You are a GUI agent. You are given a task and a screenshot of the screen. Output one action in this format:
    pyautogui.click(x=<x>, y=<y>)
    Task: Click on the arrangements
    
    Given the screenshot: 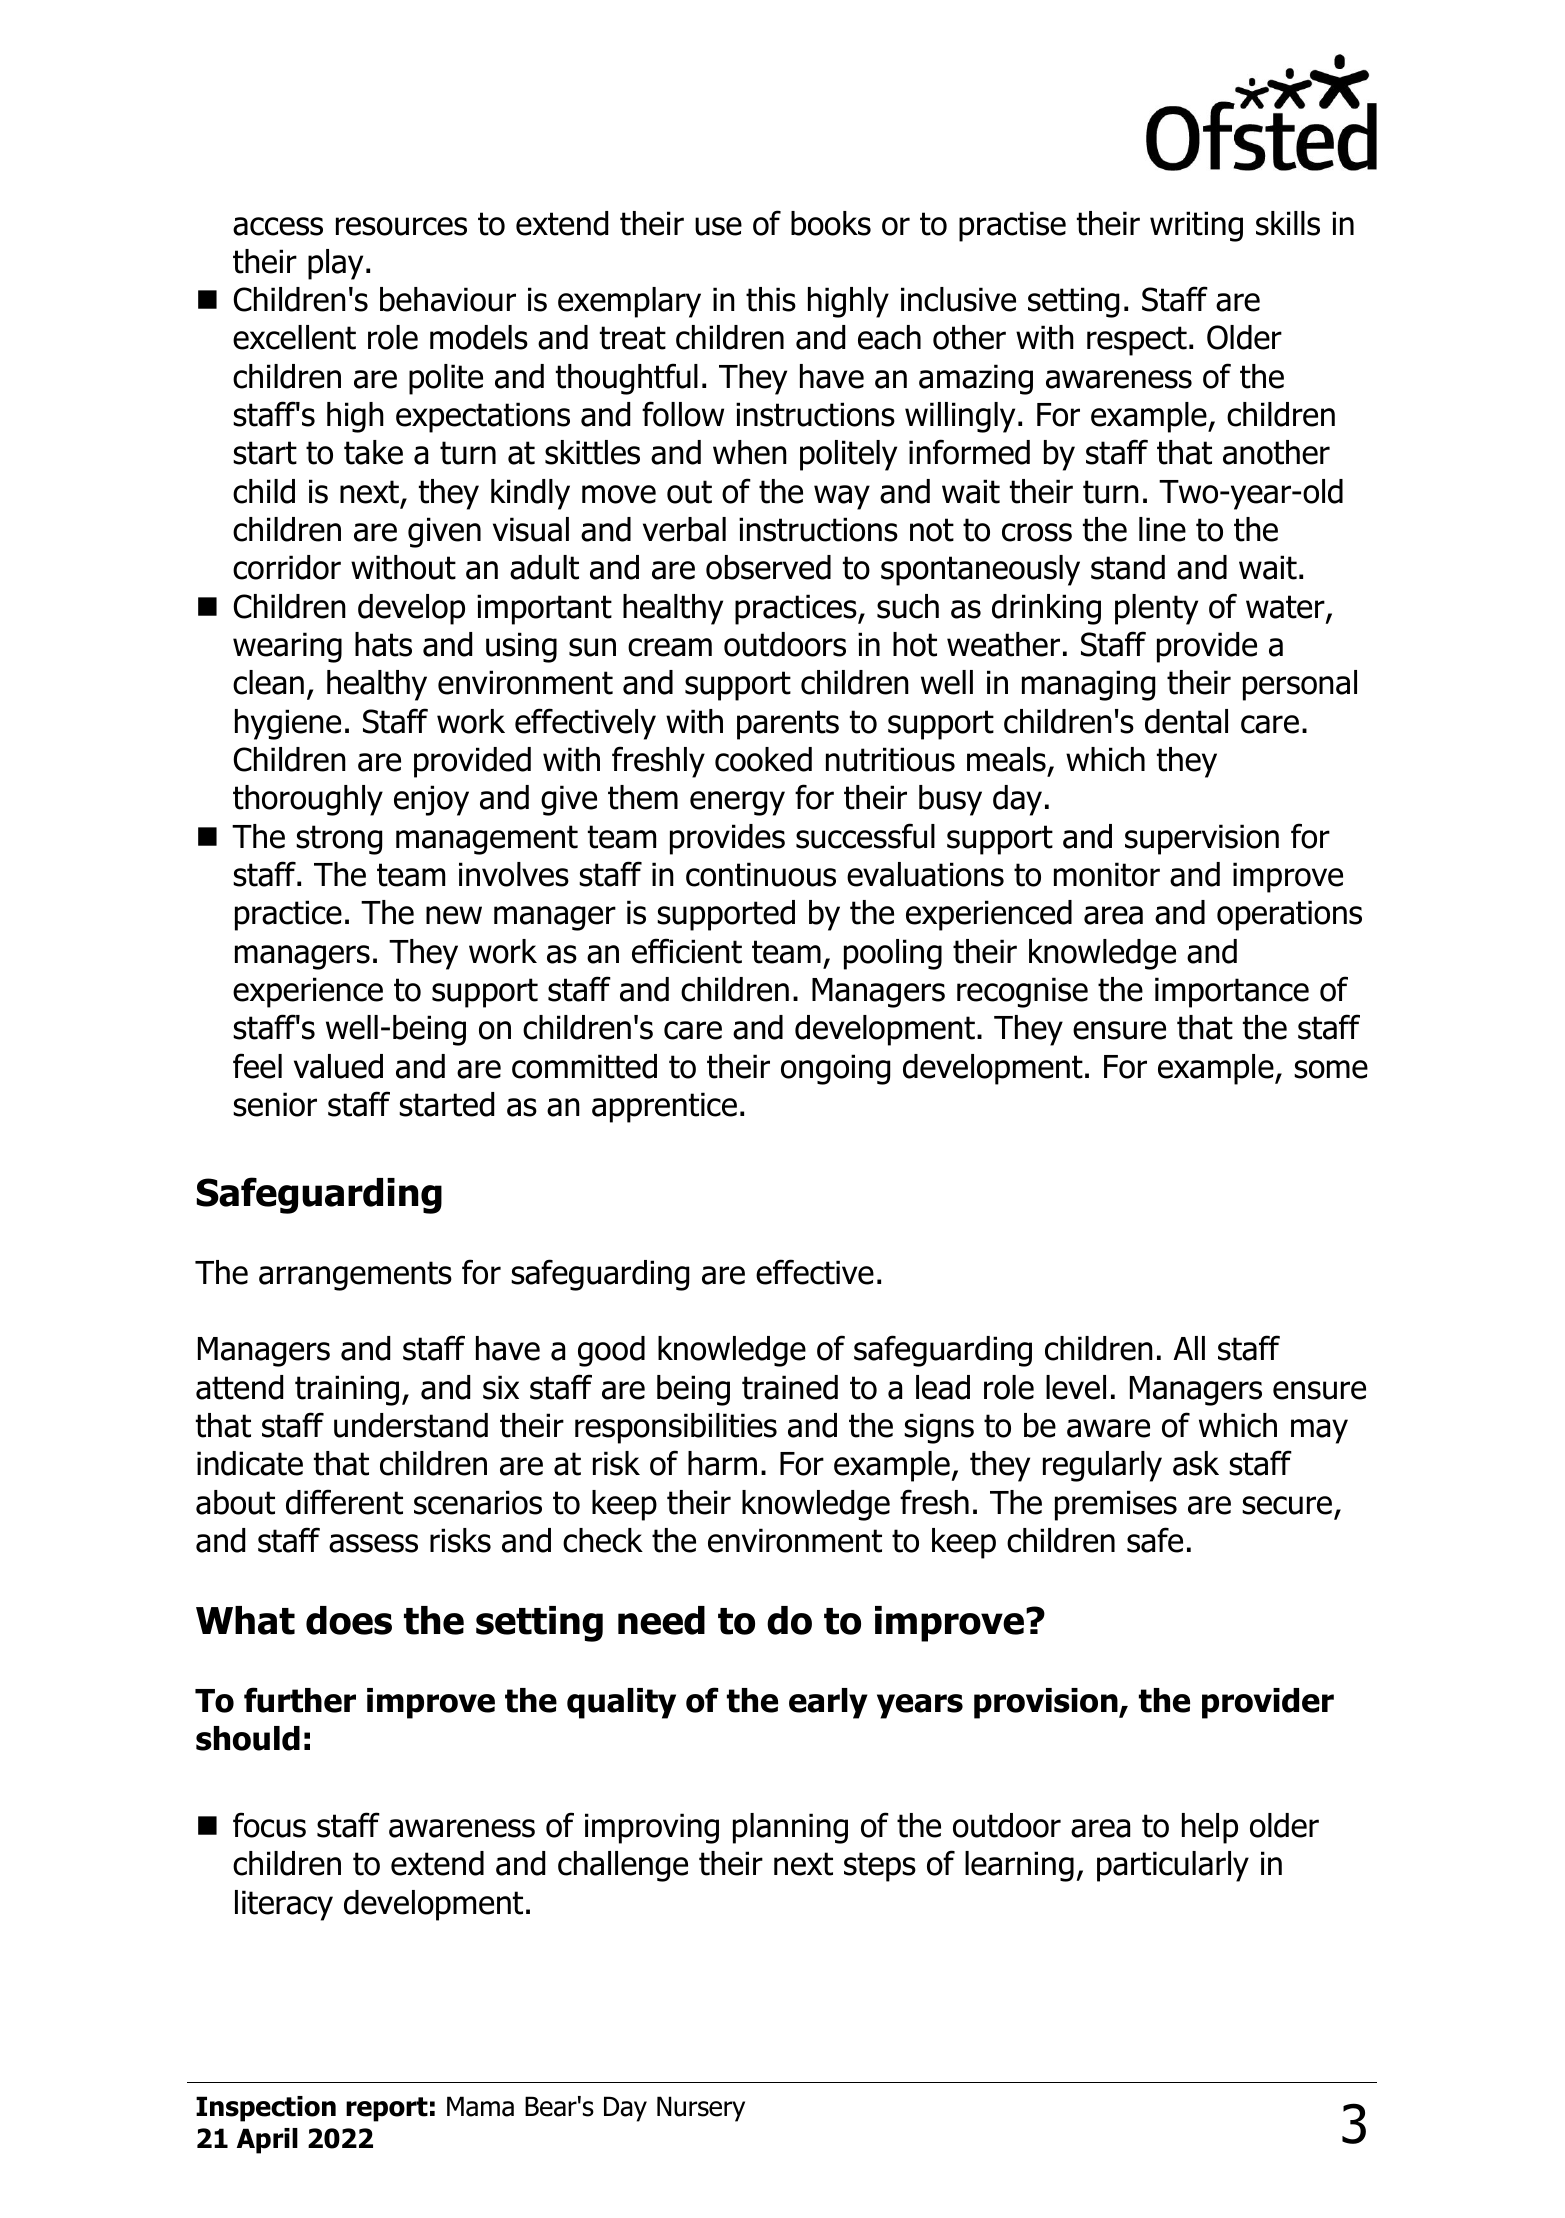 What is the action you would take?
    pyautogui.click(x=355, y=1276)
